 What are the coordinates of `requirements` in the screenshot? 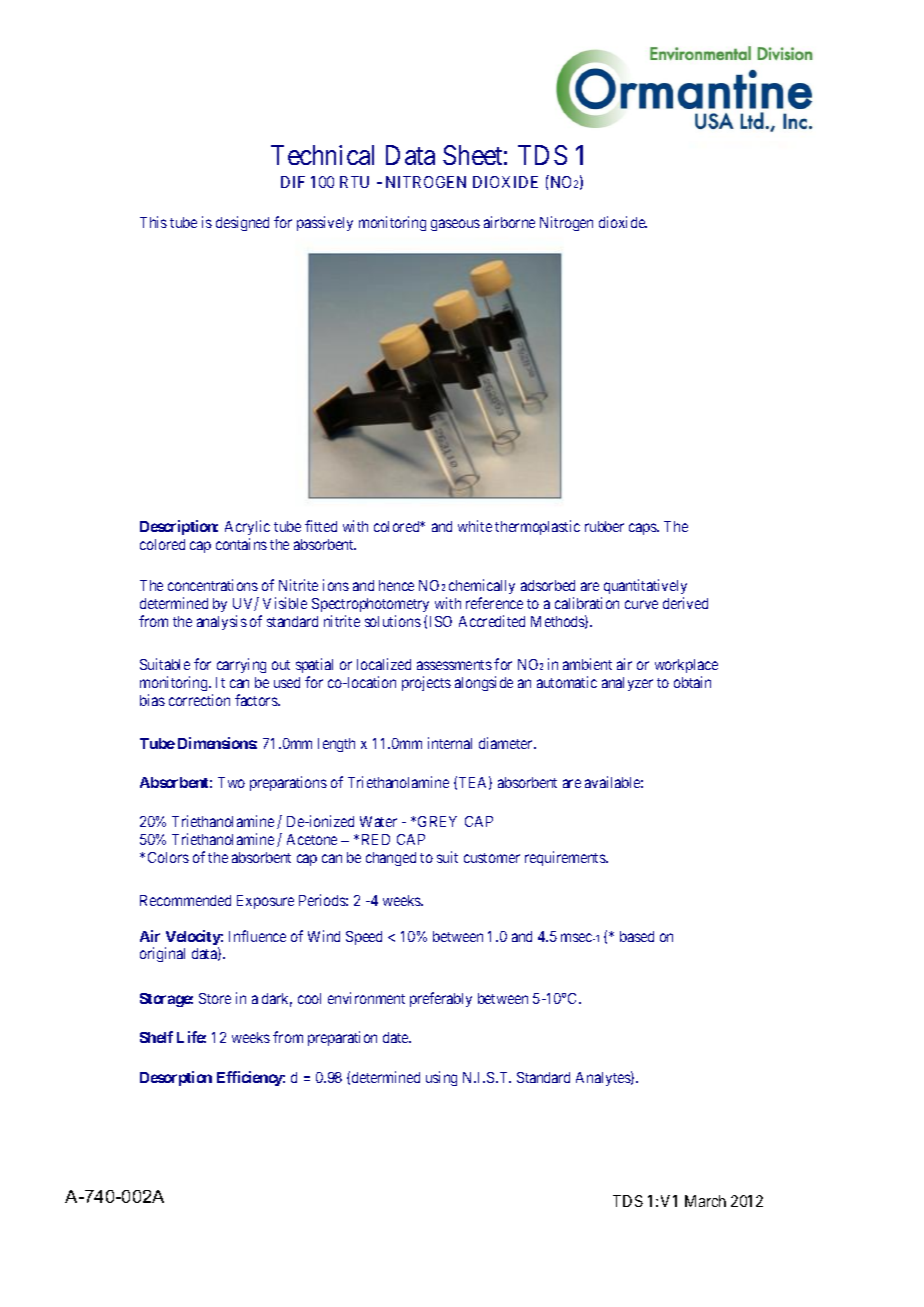 It's located at (566, 858).
